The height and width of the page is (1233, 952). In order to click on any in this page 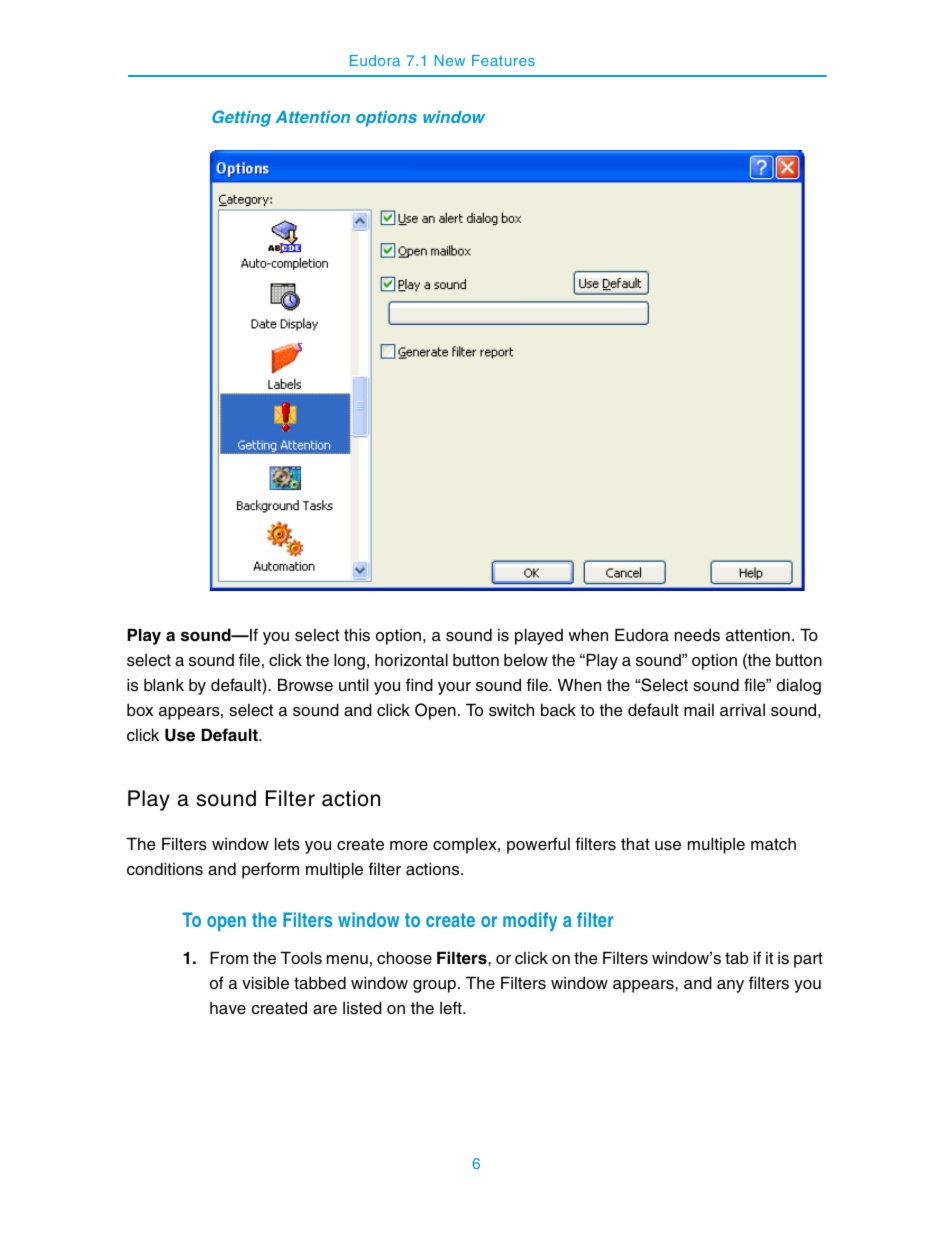, I will do `click(730, 986)`.
